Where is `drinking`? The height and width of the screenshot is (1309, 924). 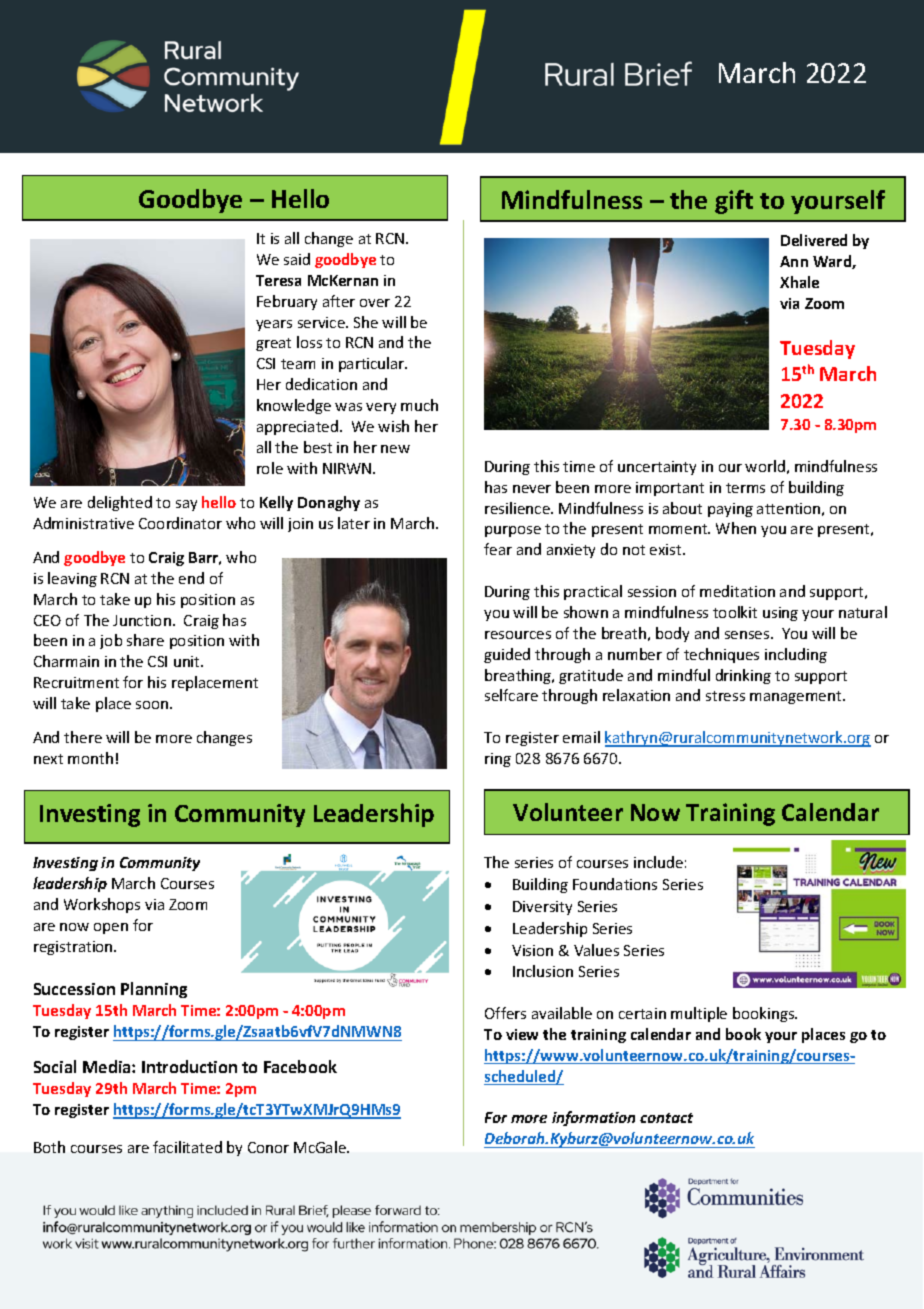
drinking is located at coordinates (743, 676).
